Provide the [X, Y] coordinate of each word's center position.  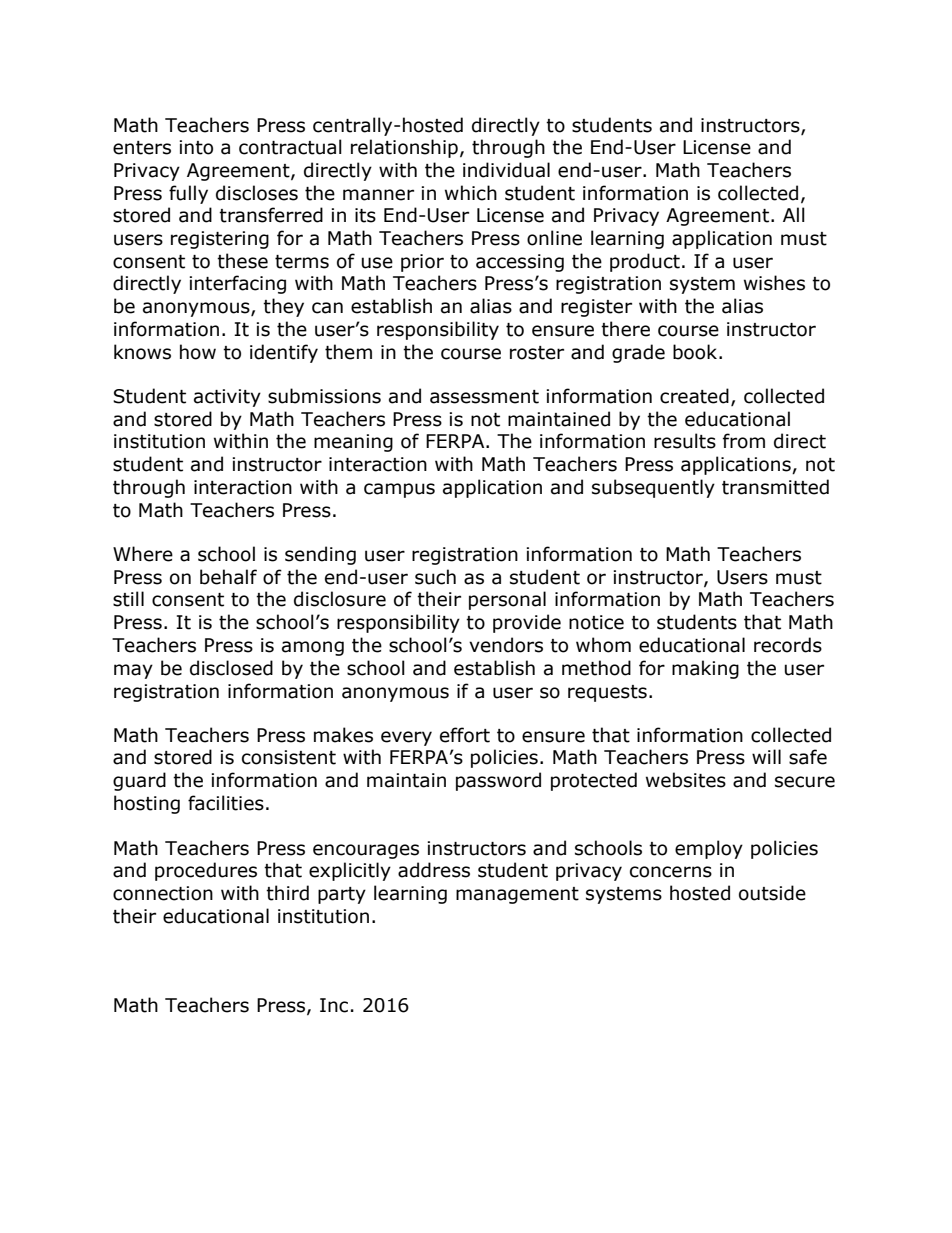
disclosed [231, 668]
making [705, 669]
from [744, 441]
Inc [334, 1005]
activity [227, 398]
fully [188, 194]
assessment [484, 397]
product [645, 262]
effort [465, 735]
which [471, 193]
